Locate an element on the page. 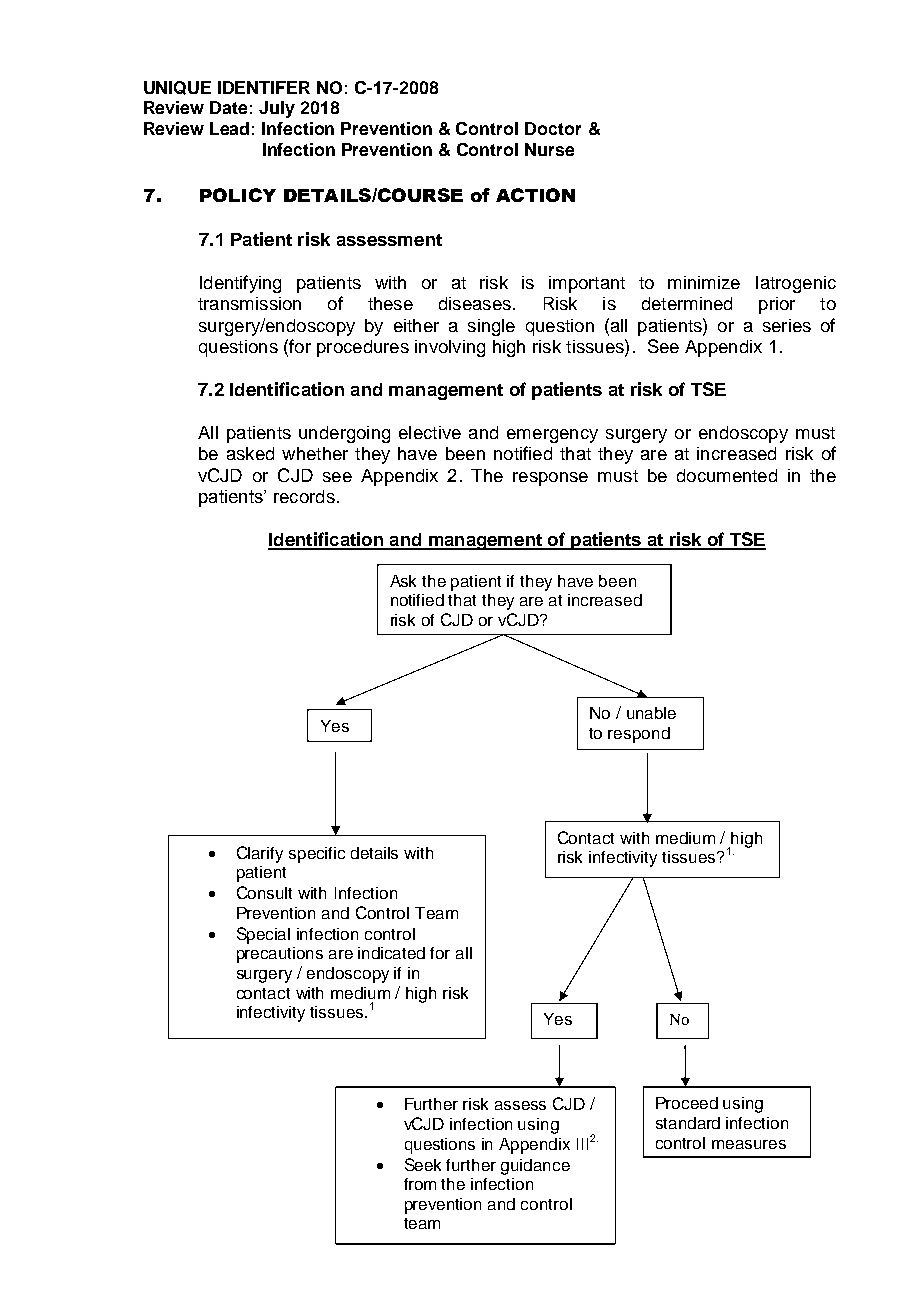  documented is located at coordinates (727, 475).
